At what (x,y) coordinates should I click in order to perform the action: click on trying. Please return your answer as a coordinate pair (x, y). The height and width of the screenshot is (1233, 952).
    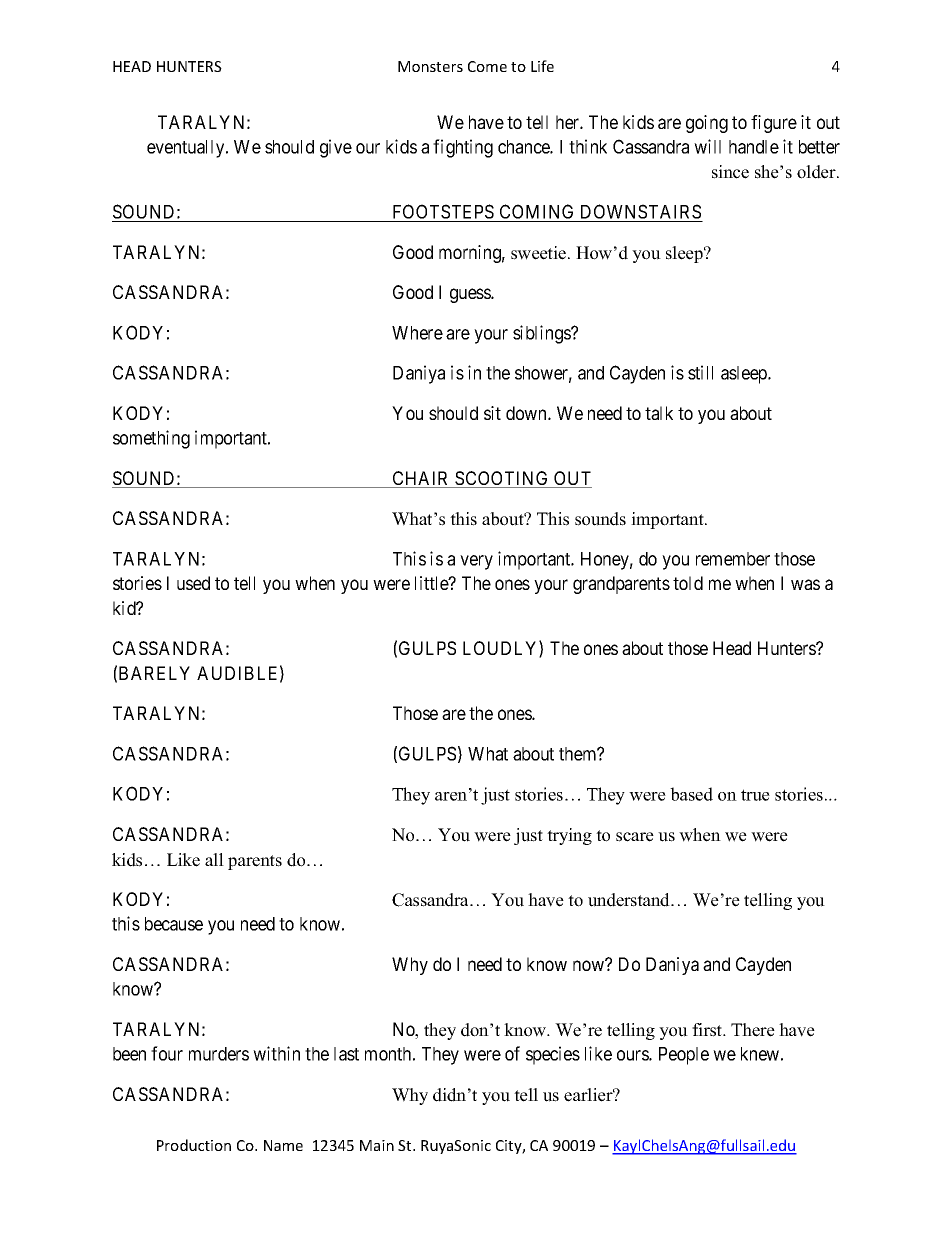
    Looking at the image, I should click on (569, 836).
